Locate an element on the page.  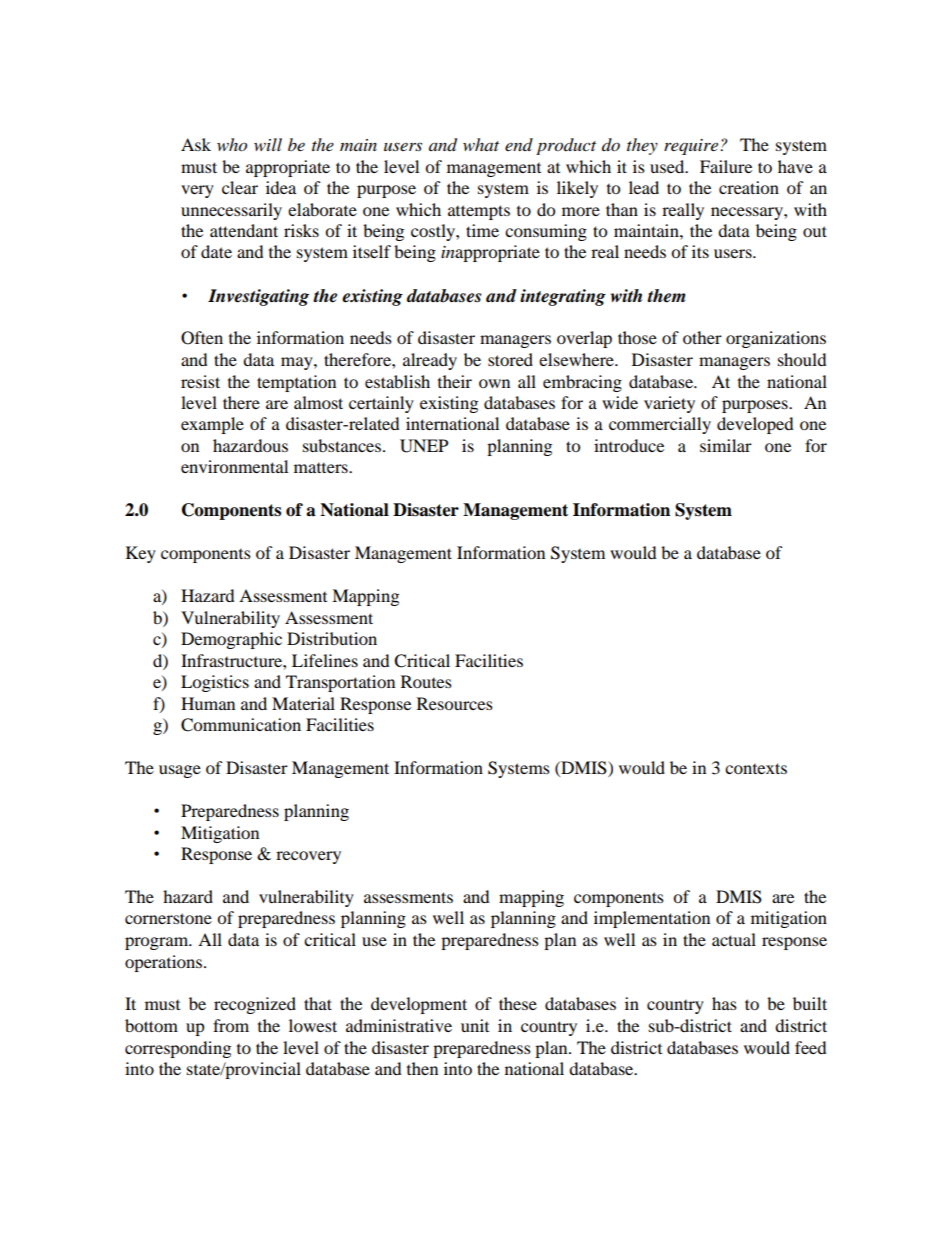
Resources is located at coordinates (455, 703).
